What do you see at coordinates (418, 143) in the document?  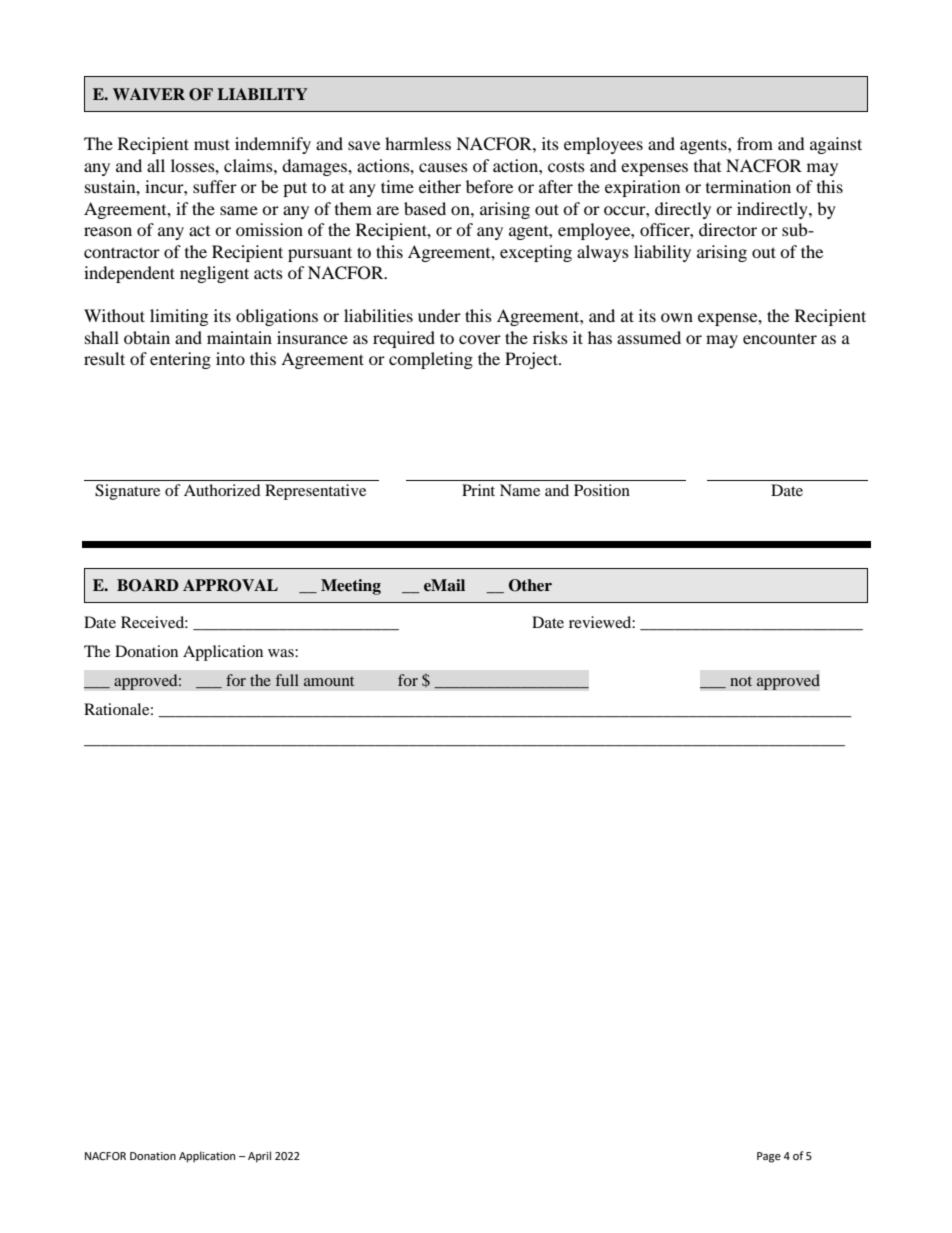 I see `harmless` at bounding box center [418, 143].
